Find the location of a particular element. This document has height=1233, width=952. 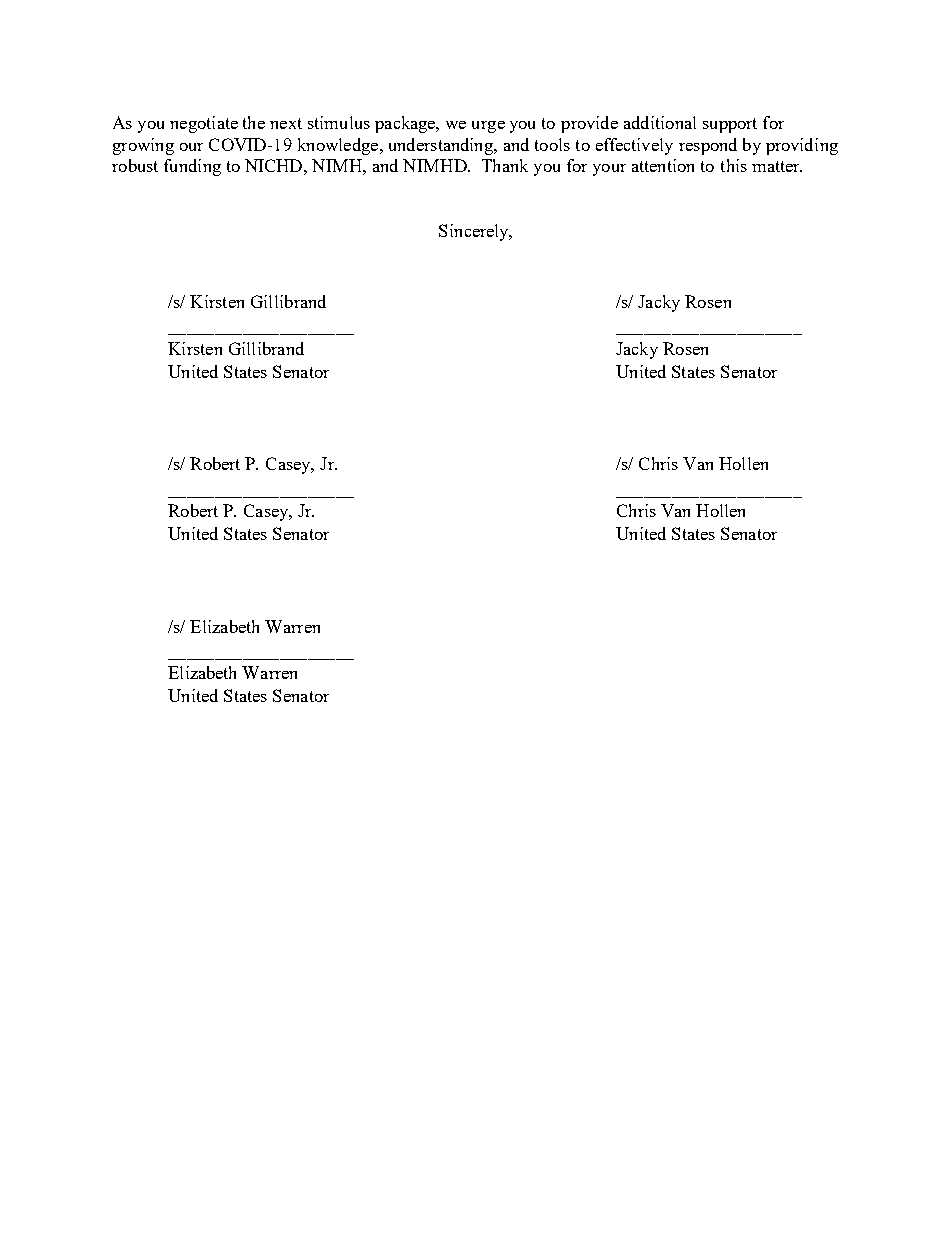

funding is located at coordinates (192, 167).
